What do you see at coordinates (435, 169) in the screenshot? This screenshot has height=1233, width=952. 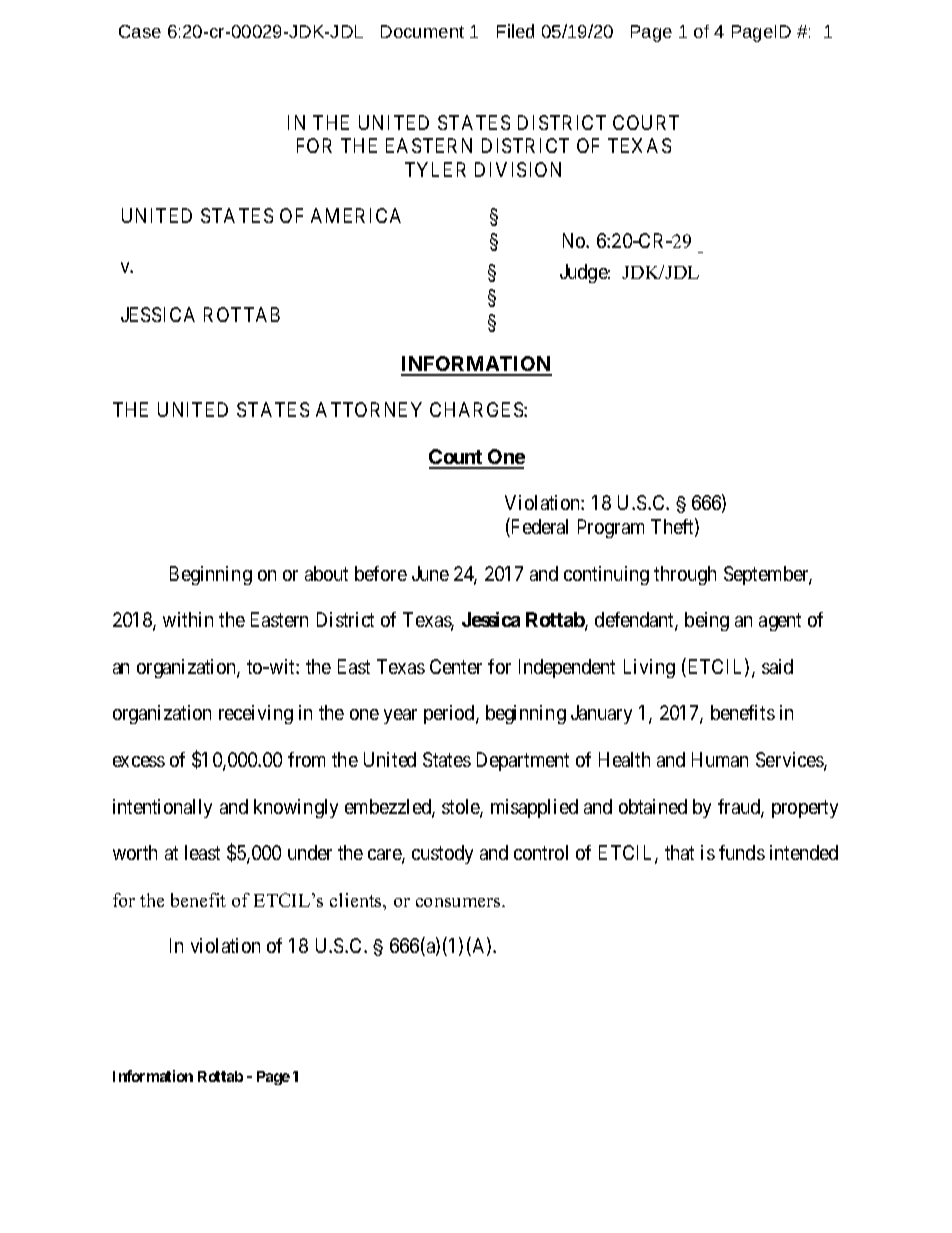 I see `TYLER` at bounding box center [435, 169].
